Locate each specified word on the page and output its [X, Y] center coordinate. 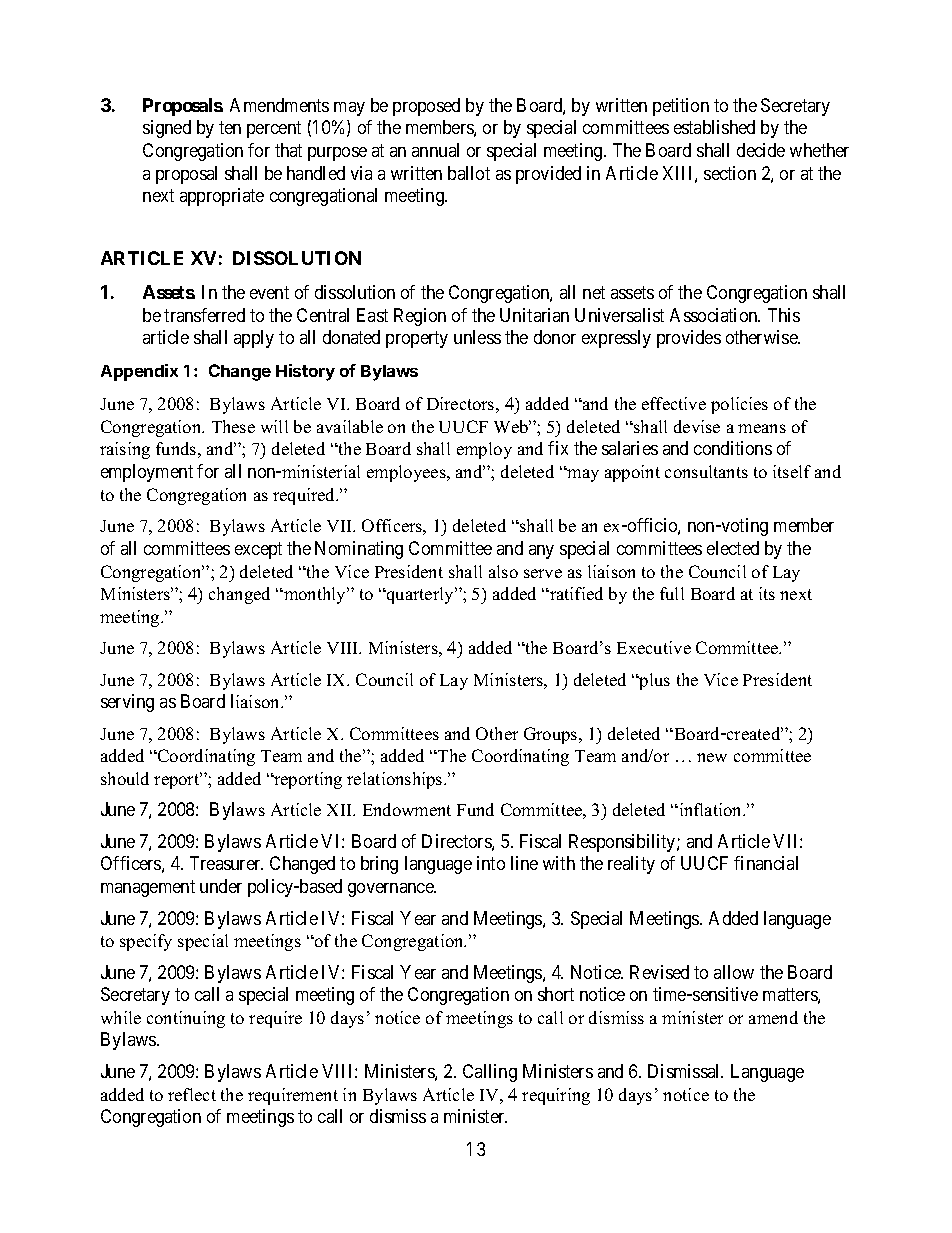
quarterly [420, 595]
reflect [192, 1094]
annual [435, 150]
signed [167, 129]
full [672, 593]
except [258, 550]
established [714, 127]
